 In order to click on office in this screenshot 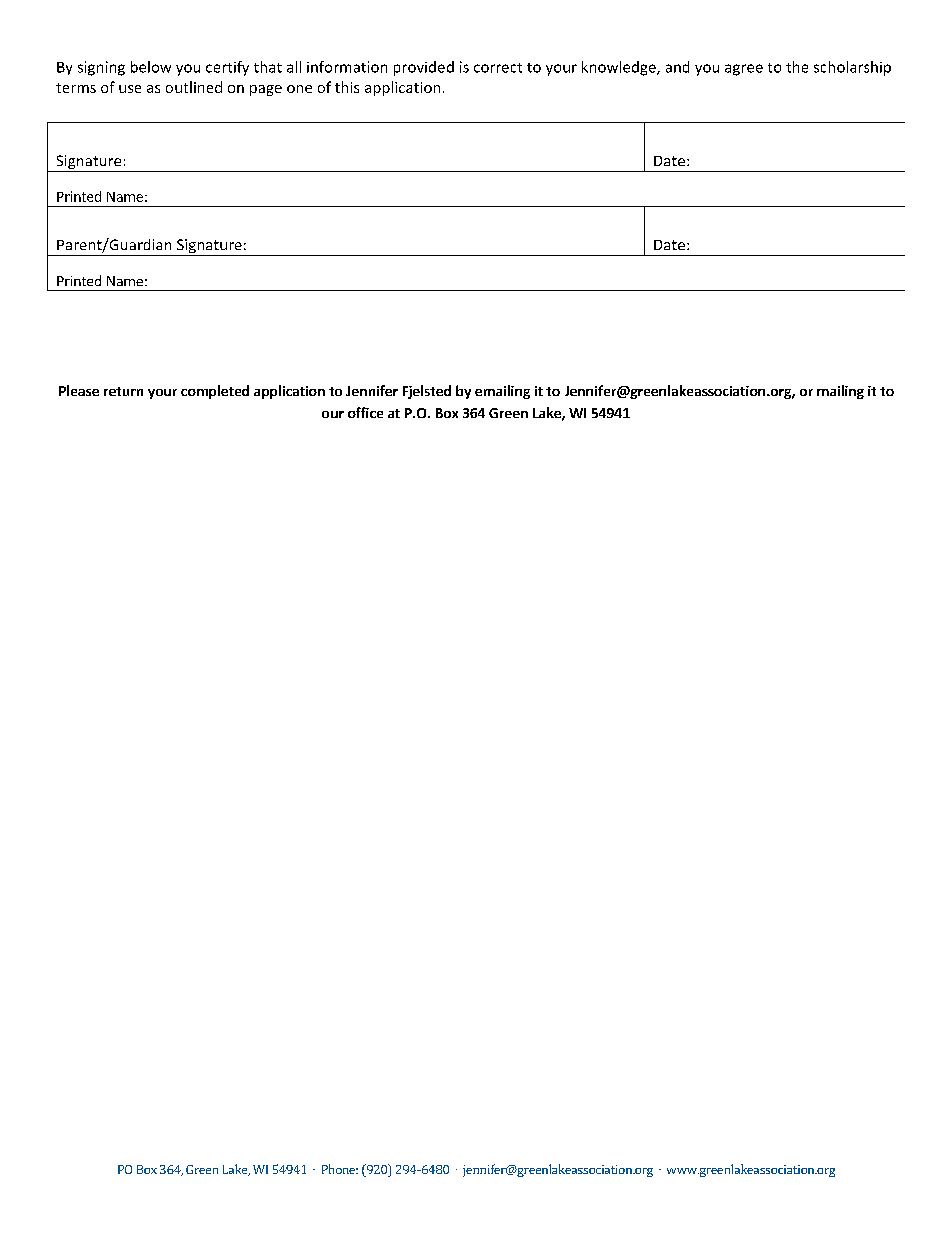, I will do `click(365, 412)`.
